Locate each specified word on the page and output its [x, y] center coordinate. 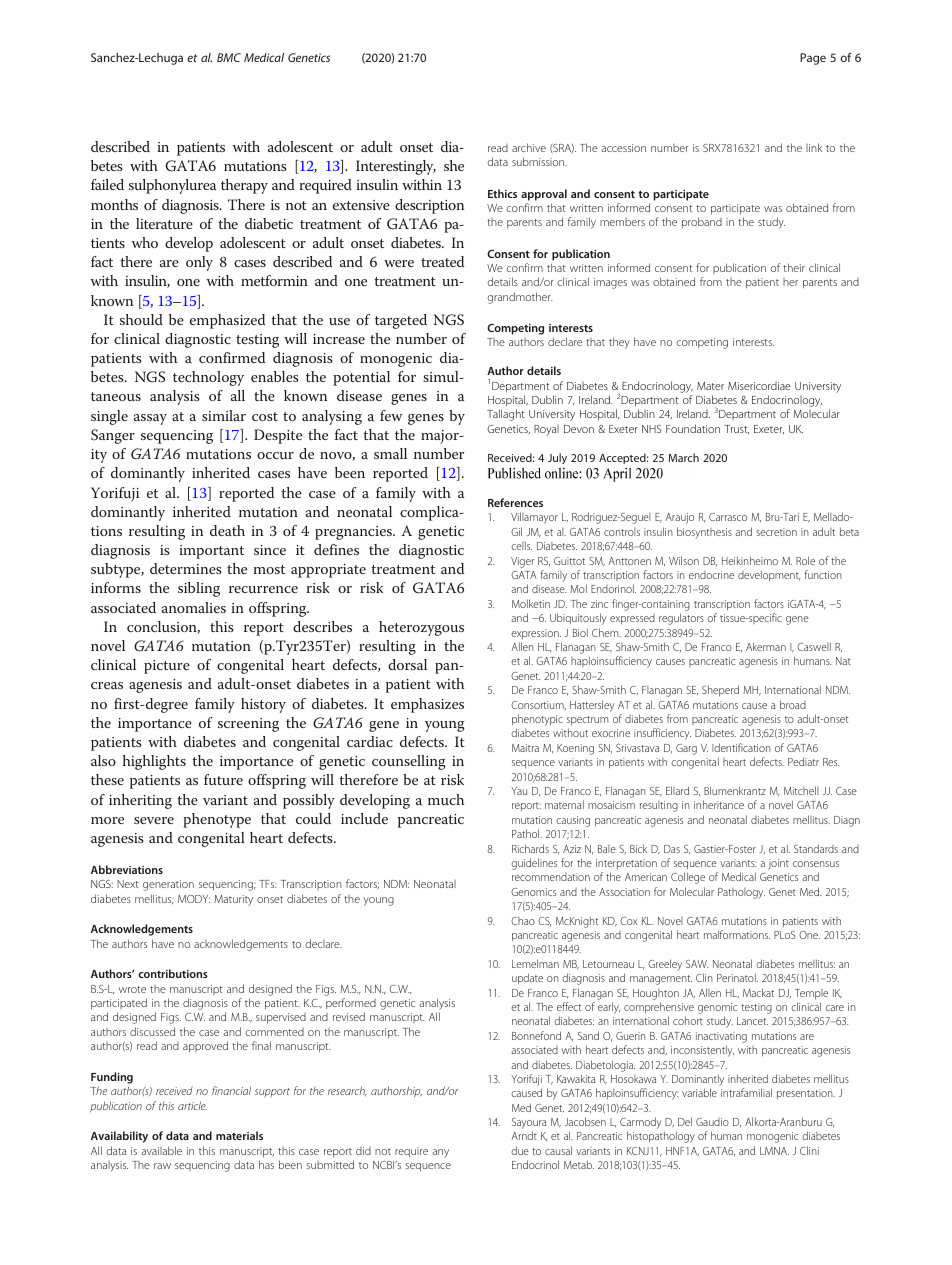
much [446, 799]
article [192, 1105]
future [223, 779]
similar [224, 415]
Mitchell [801, 790]
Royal [546, 430]
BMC [229, 57]
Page [813, 59]
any [440, 1153]
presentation [806, 1094]
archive [529, 147]
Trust [736, 429]
